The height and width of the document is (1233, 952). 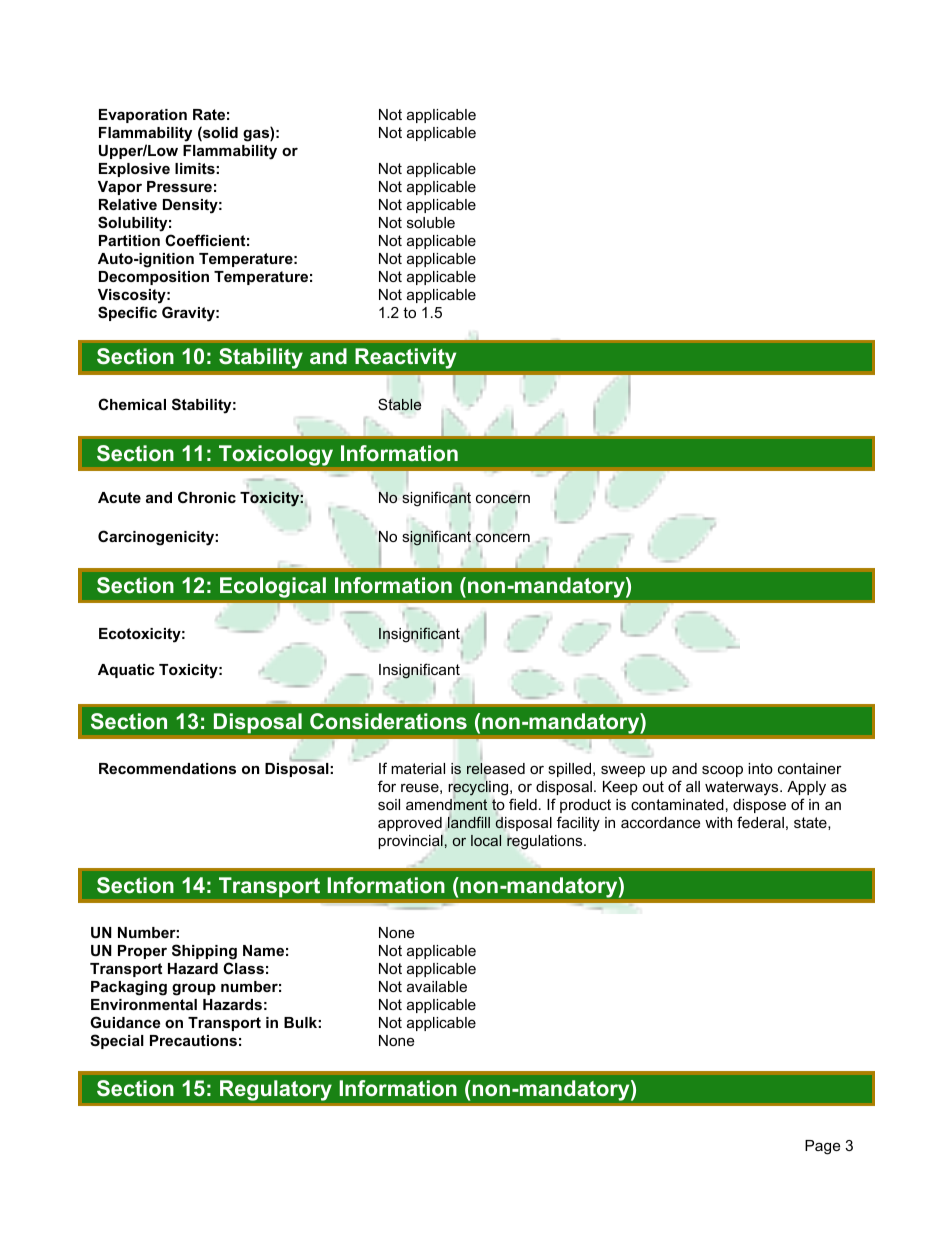 What do you see at coordinates (388, 721) in the document?
I see `Considerations` at bounding box center [388, 721].
